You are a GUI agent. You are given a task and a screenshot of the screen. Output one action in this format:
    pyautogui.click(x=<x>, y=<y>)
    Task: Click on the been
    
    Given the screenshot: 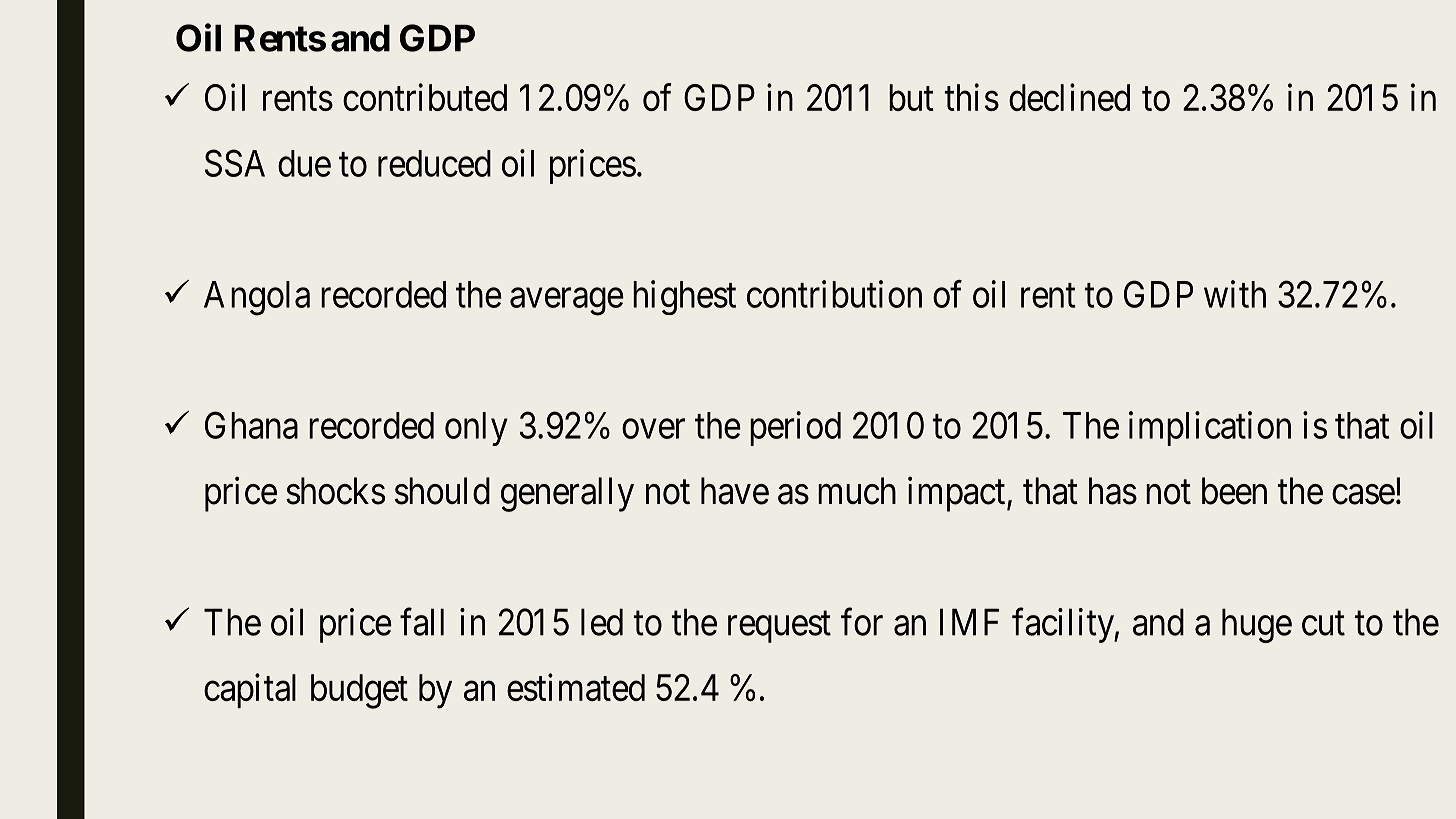 What is the action you would take?
    pyautogui.click(x=1234, y=491)
